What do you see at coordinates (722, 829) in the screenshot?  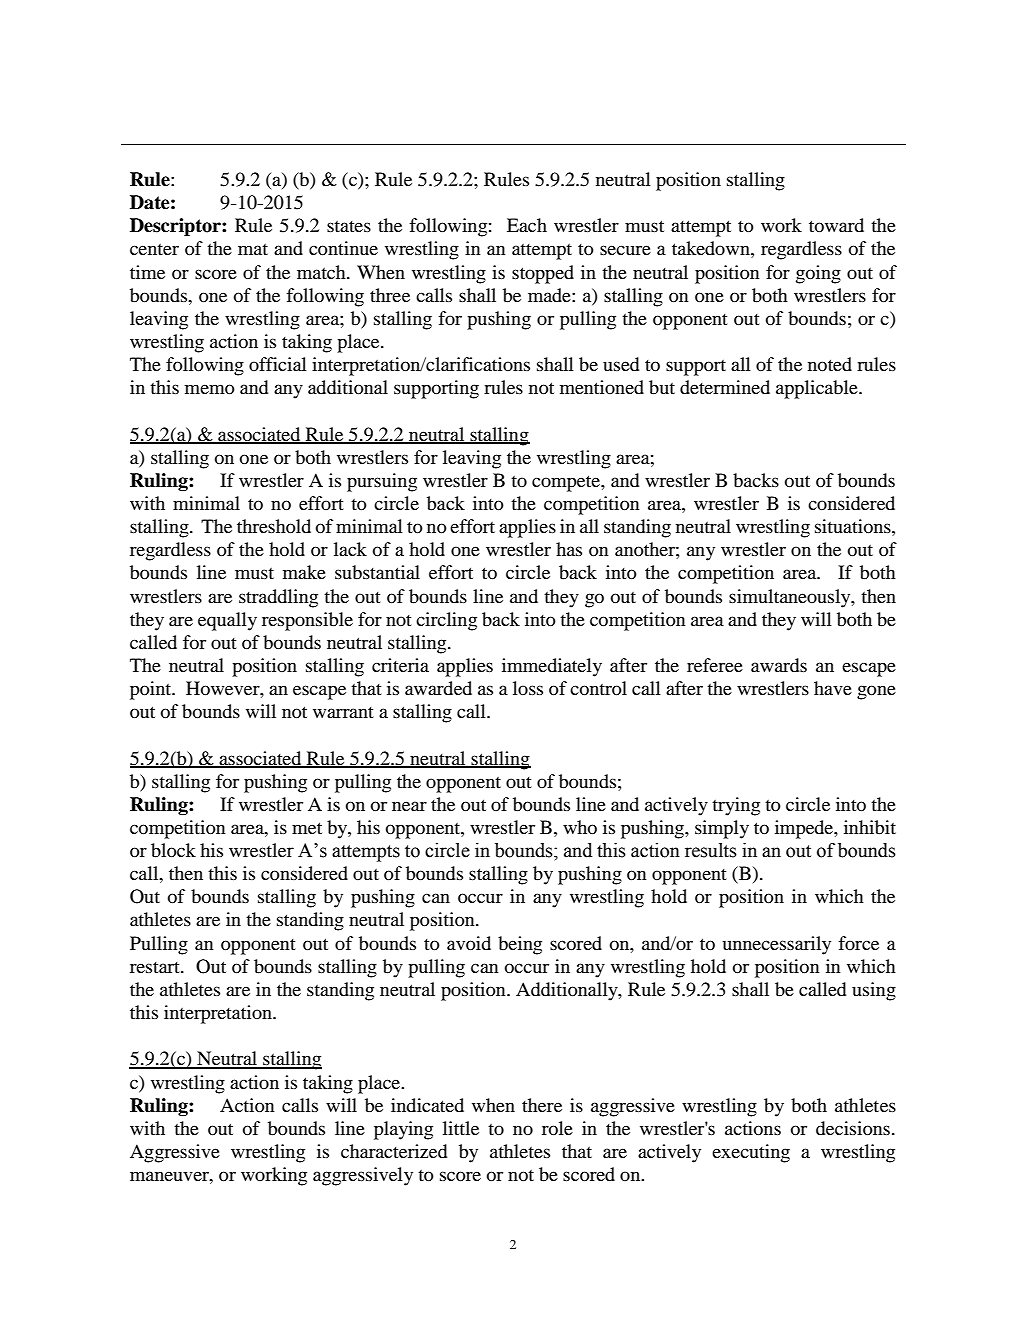 I see `simply` at bounding box center [722, 829].
